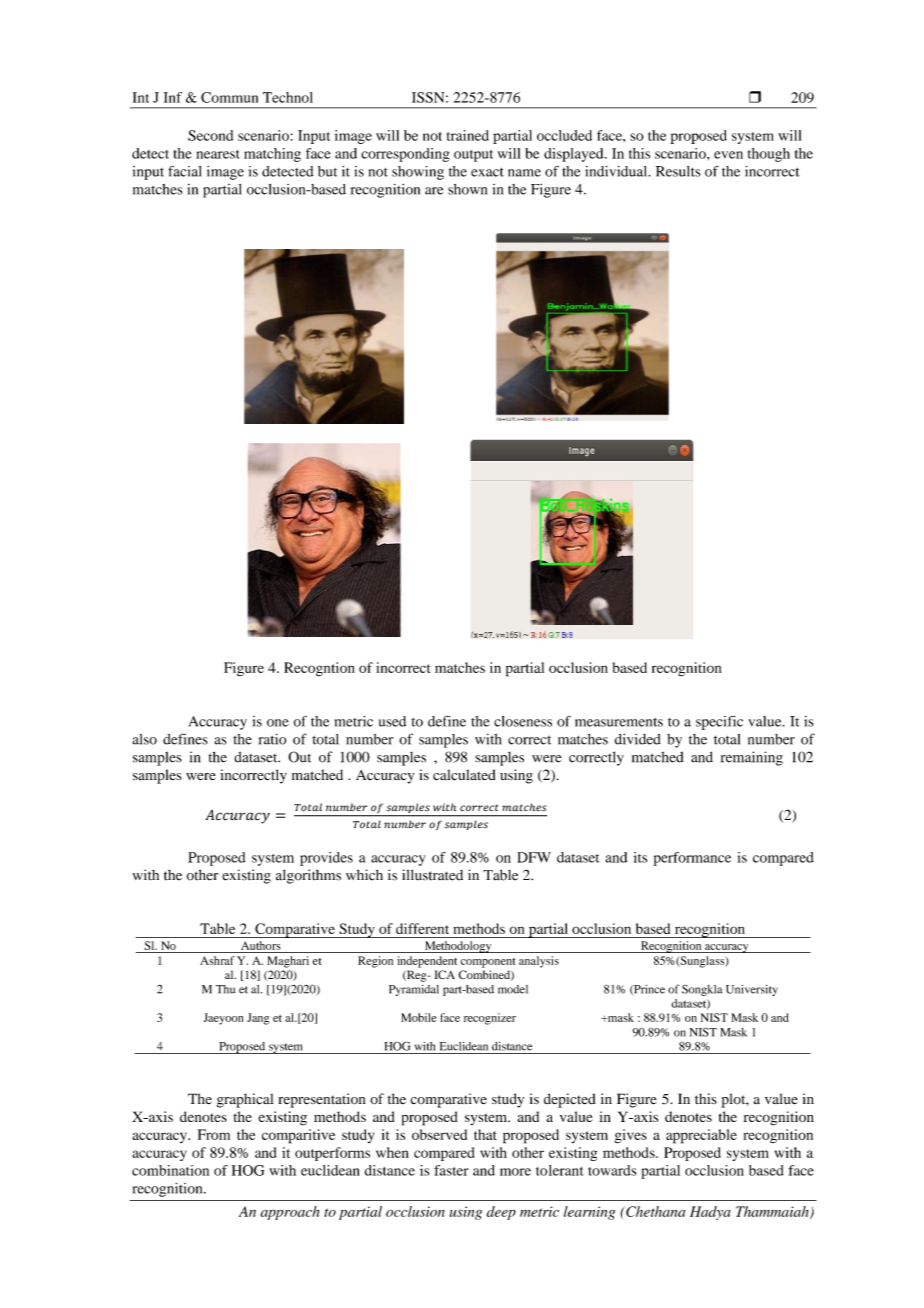  What do you see at coordinates (308, 876) in the screenshot?
I see `algorithms` at bounding box center [308, 876].
